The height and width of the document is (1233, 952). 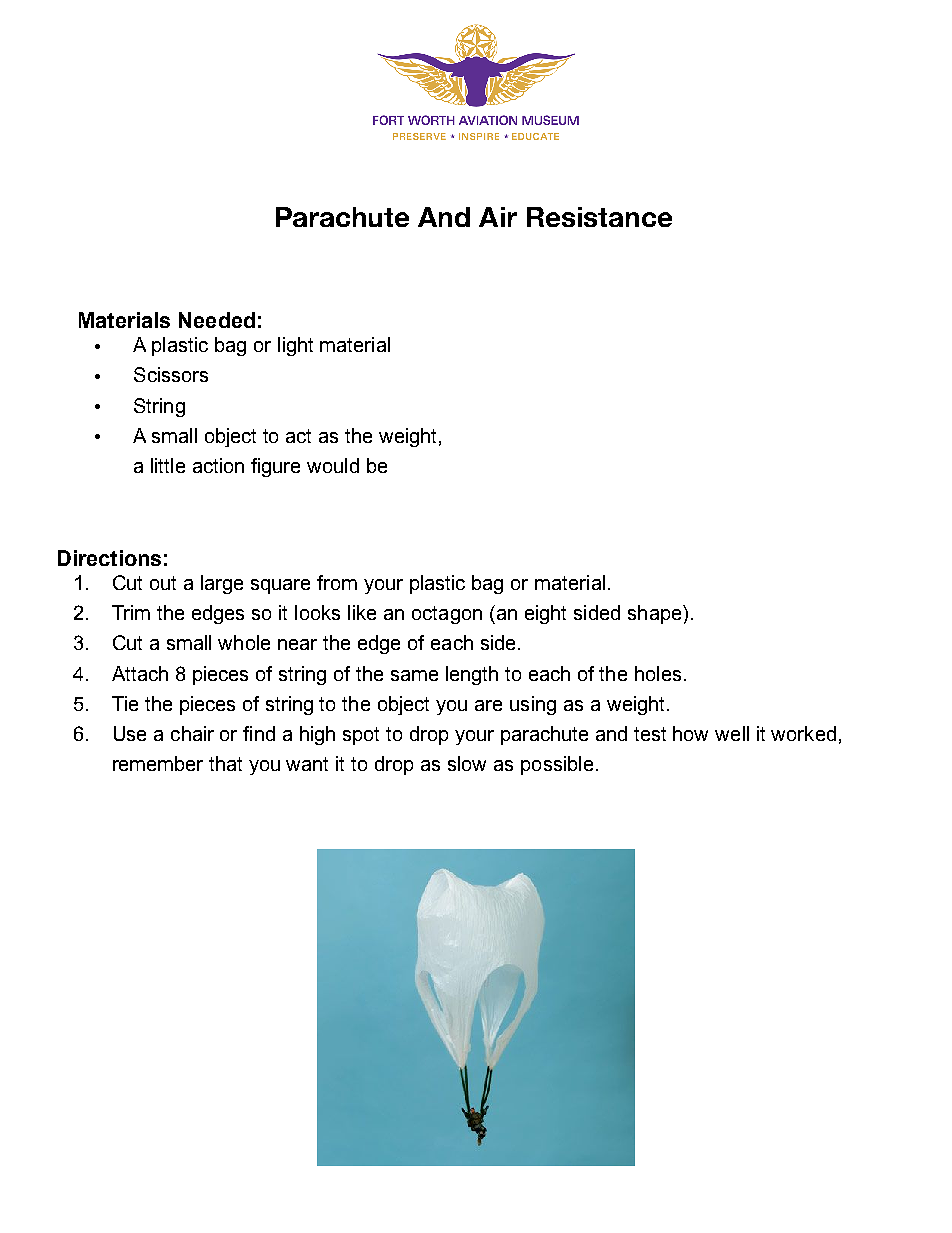 What do you see at coordinates (333, 465) in the document?
I see `would` at bounding box center [333, 465].
